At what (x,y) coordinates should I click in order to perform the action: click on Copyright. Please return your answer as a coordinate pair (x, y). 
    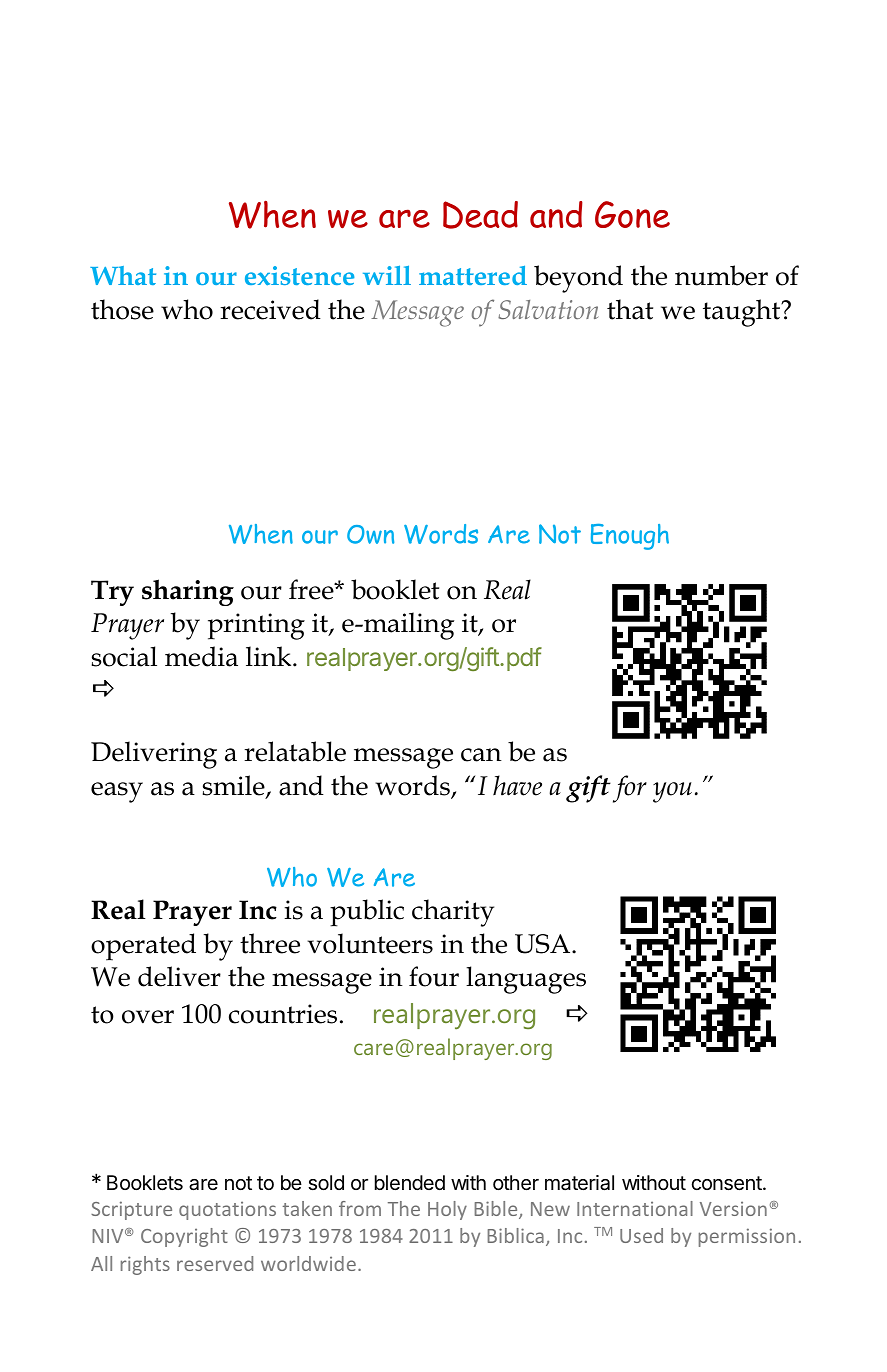
    Looking at the image, I should click on (184, 1237).
